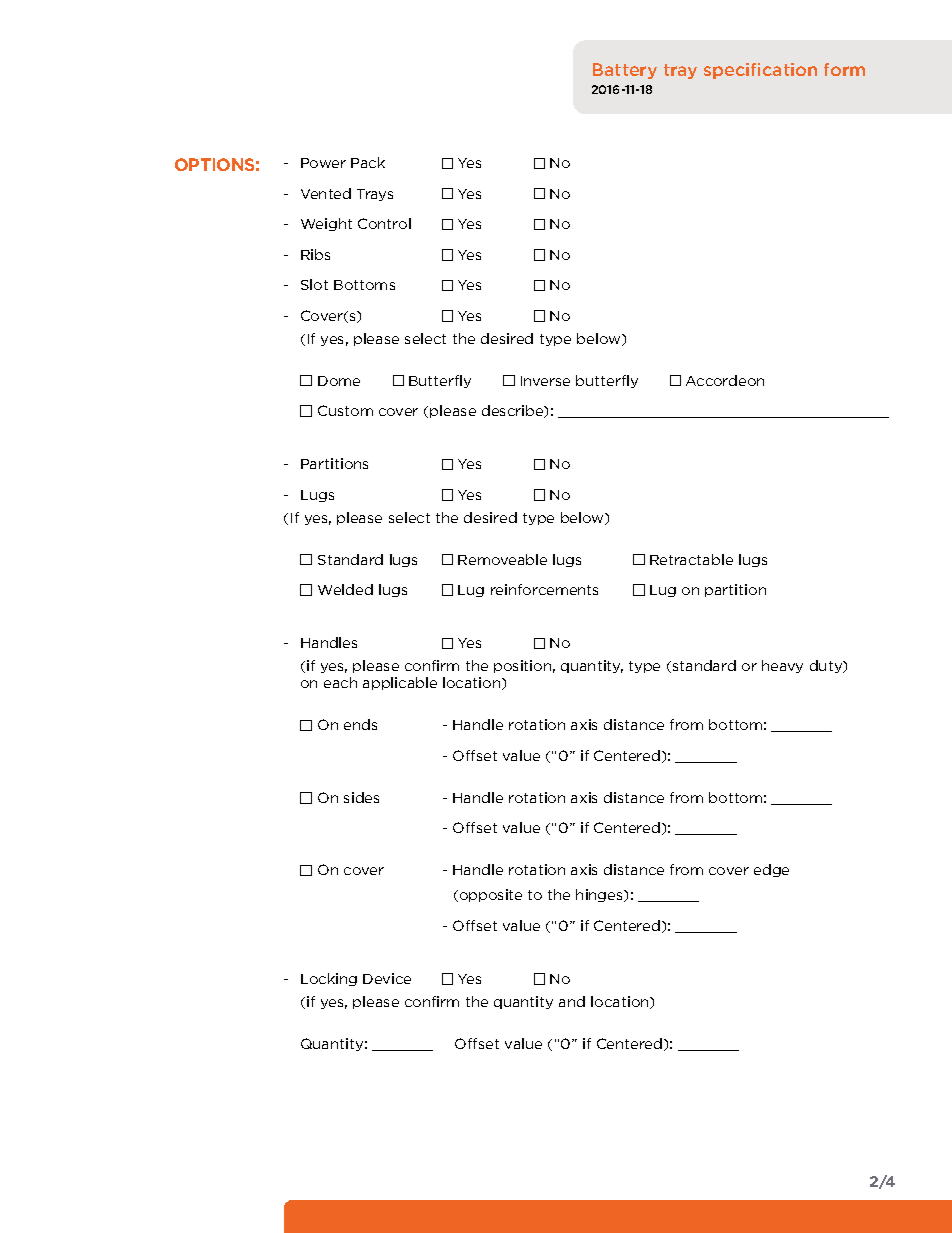 The width and height of the screenshot is (952, 1233). I want to click on Device, so click(387, 978).
